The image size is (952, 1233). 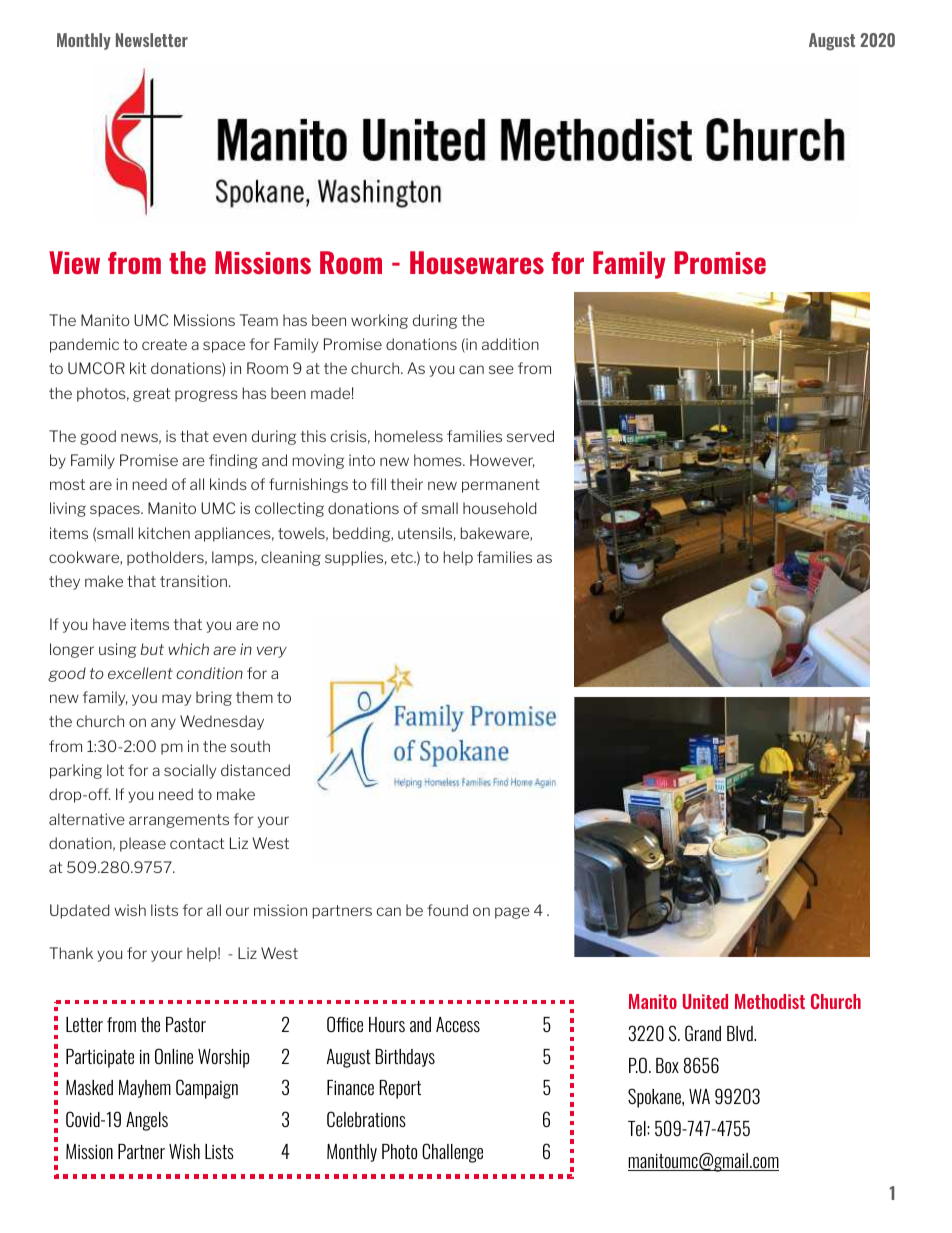 What do you see at coordinates (510, 344) in the page?
I see `addition` at bounding box center [510, 344].
